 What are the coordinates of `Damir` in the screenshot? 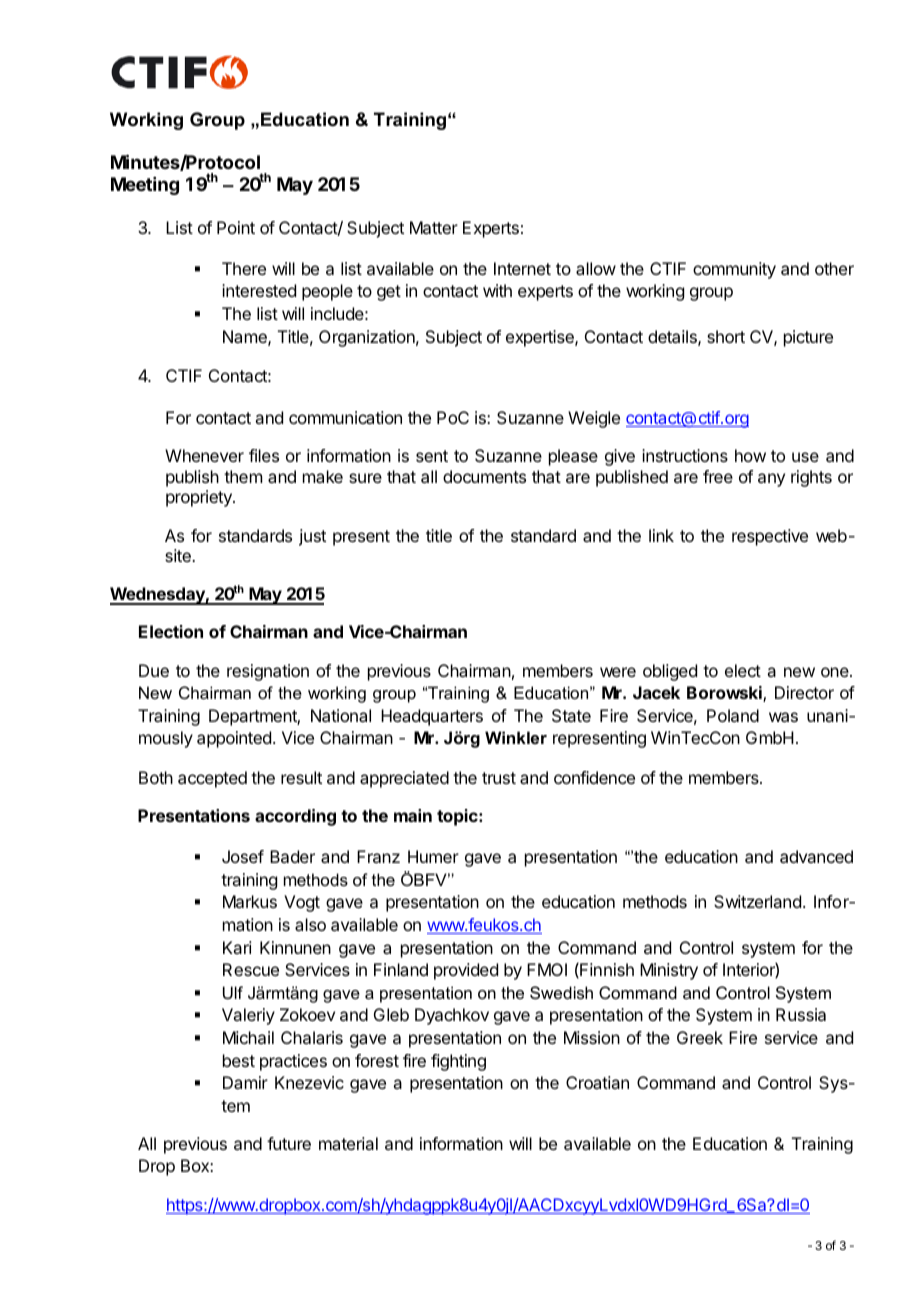 It's located at (245, 1082).
